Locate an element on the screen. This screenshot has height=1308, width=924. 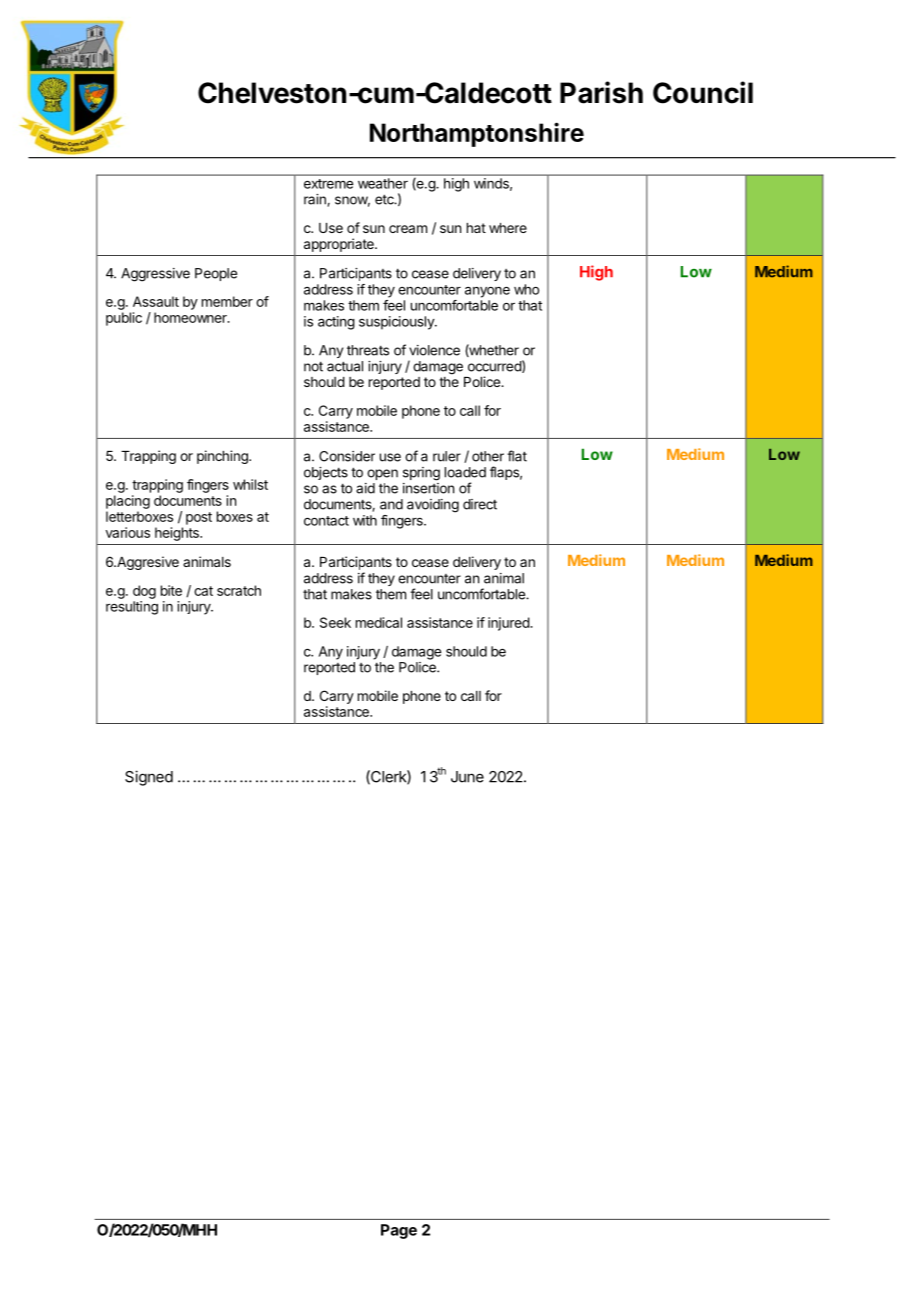
rain is located at coordinates (316, 200).
